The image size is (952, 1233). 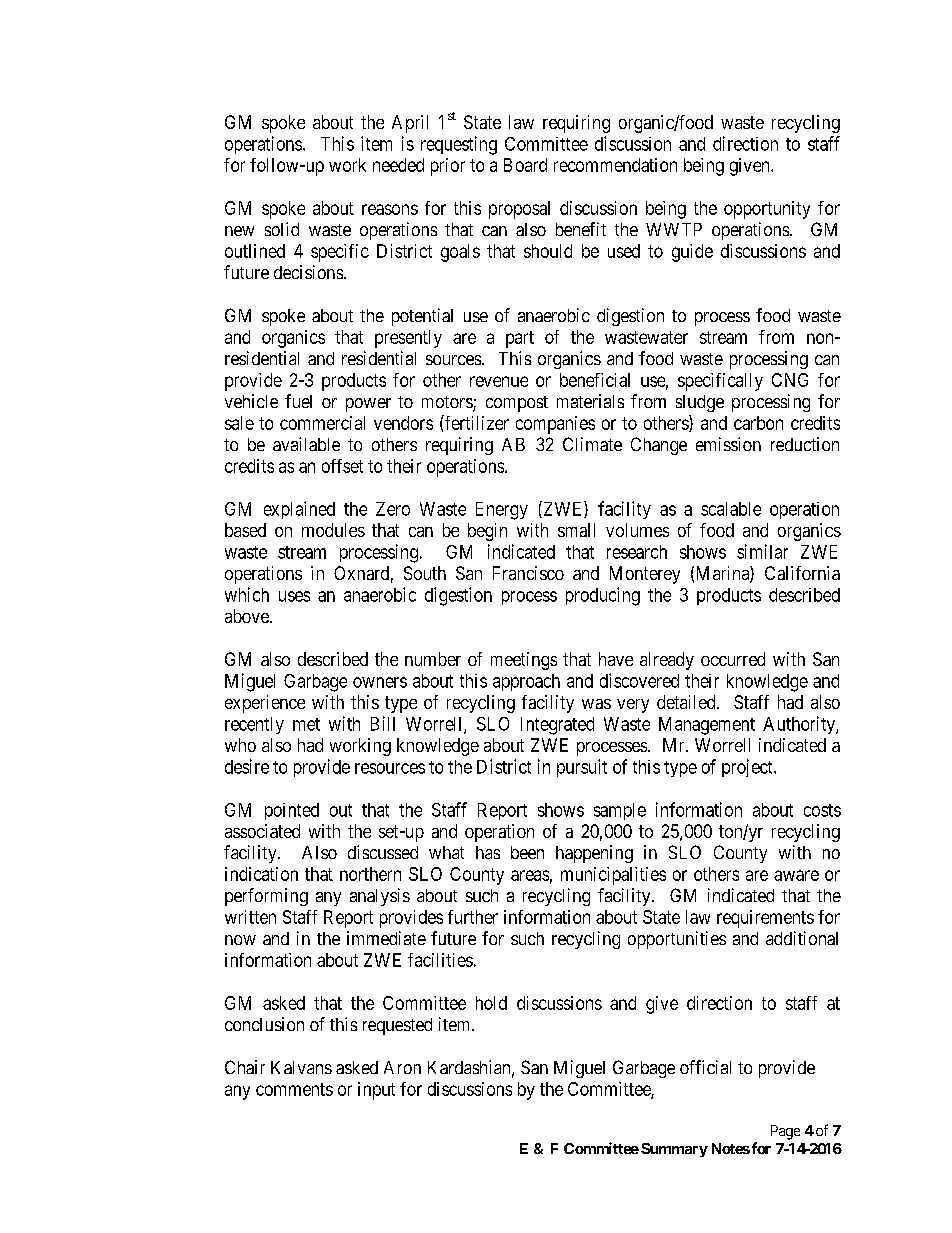 I want to click on comments, so click(x=294, y=1089).
